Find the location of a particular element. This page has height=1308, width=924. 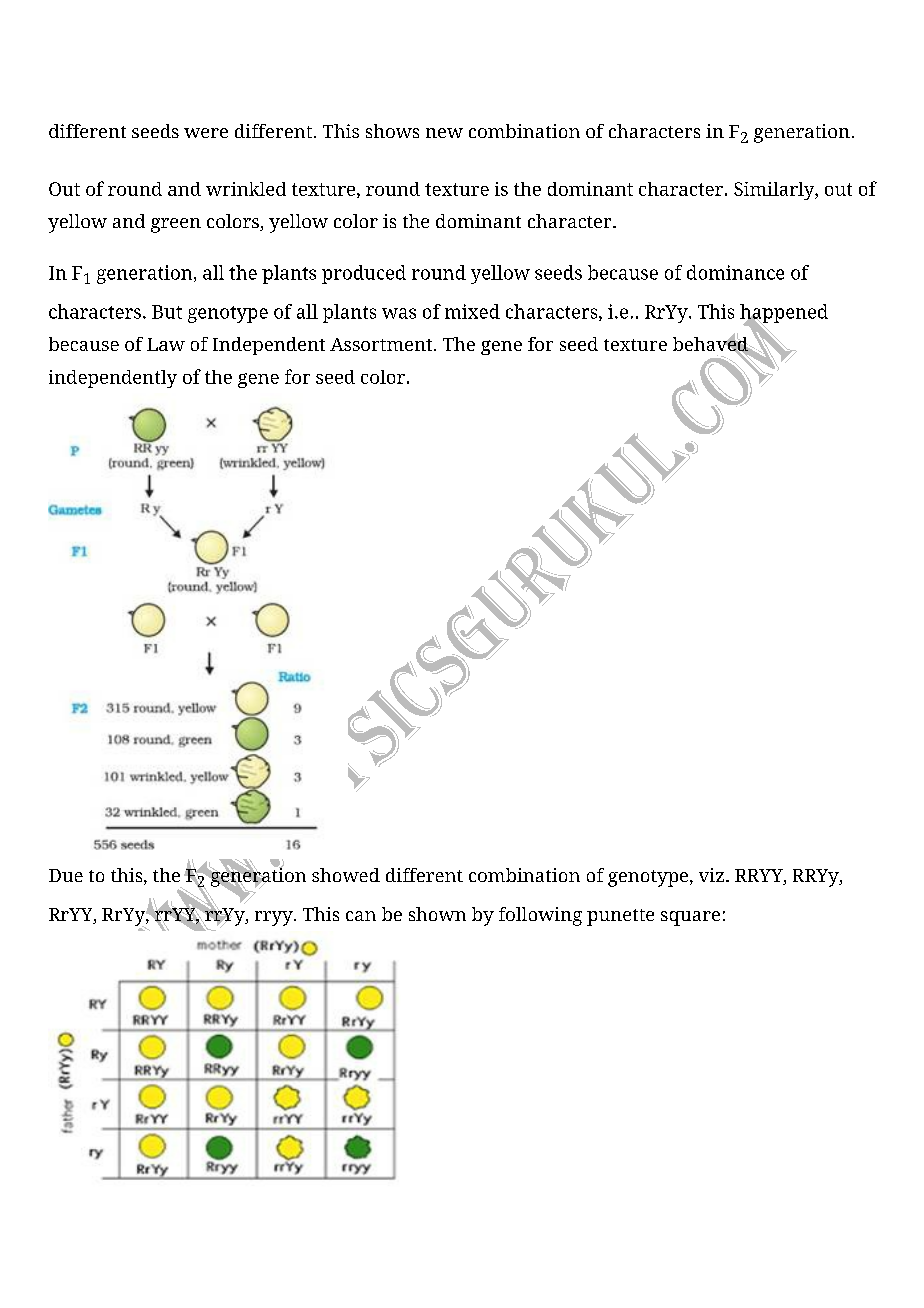

can is located at coordinates (361, 916).
